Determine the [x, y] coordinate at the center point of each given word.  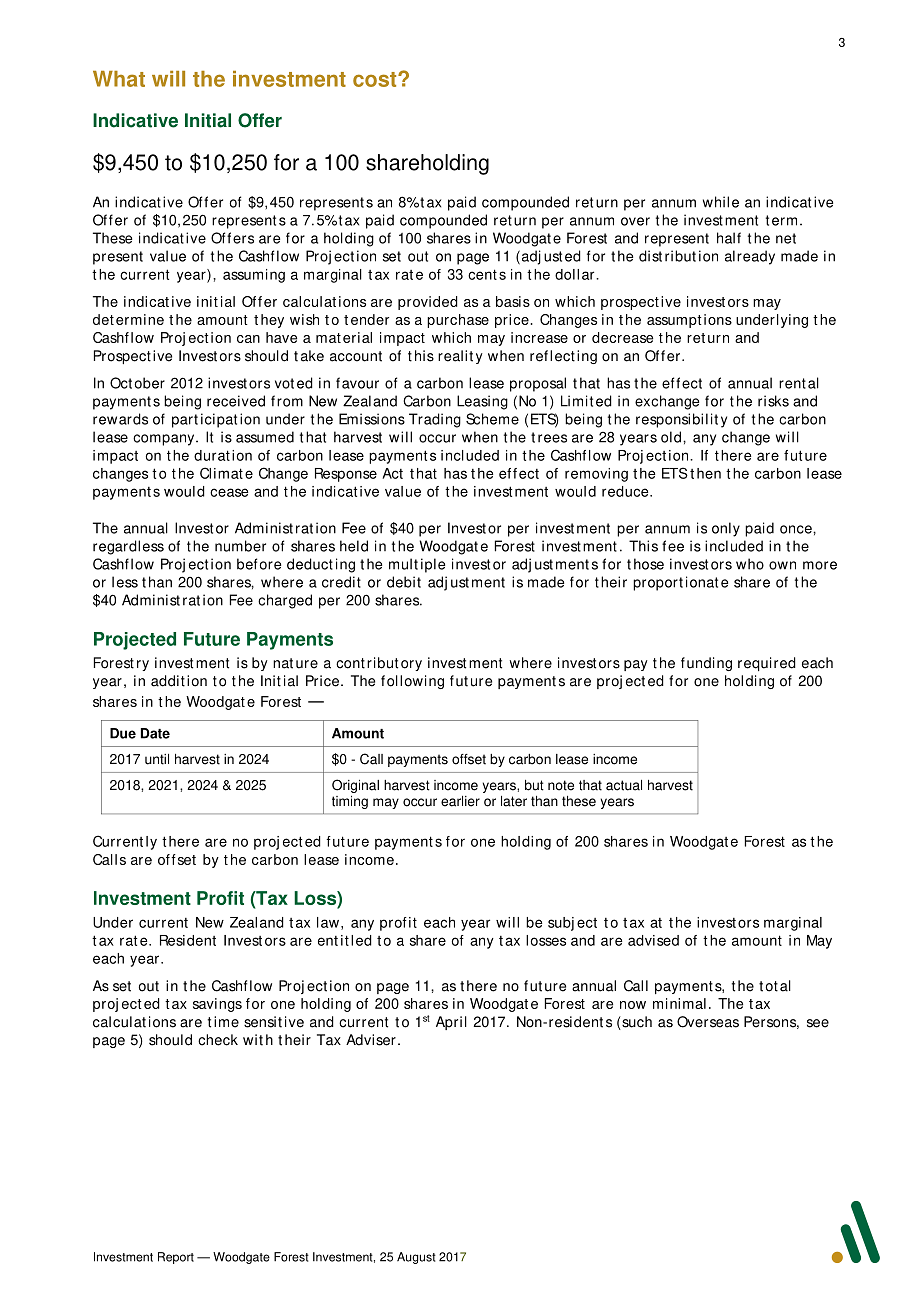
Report [176, 1258]
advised [653, 940]
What [119, 79]
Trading [435, 420]
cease [229, 492]
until [157, 759]
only [726, 529]
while [721, 202]
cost [376, 79]
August [416, 1258]
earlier [460, 801]
